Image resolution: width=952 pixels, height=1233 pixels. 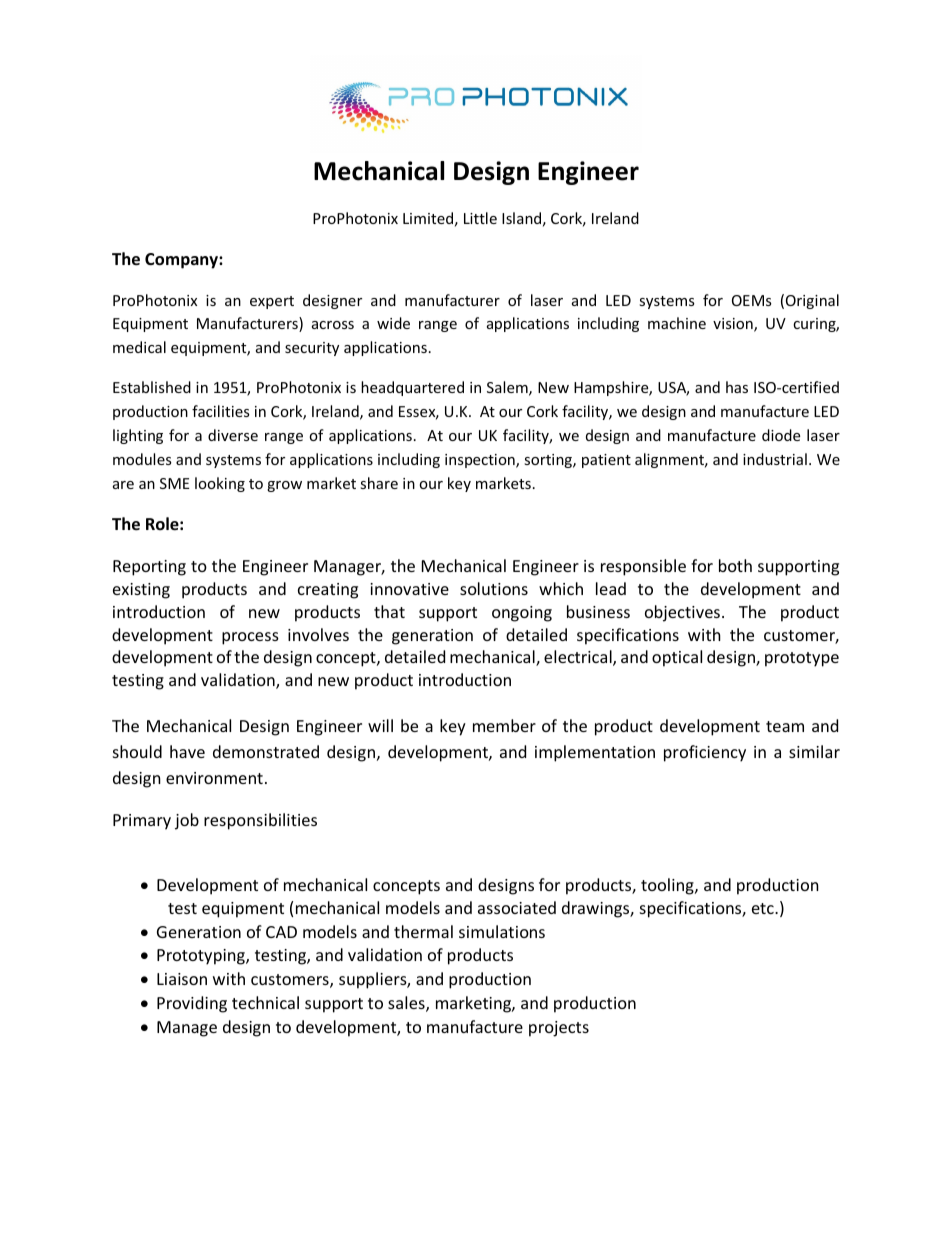 I want to click on diverse, so click(x=233, y=435).
